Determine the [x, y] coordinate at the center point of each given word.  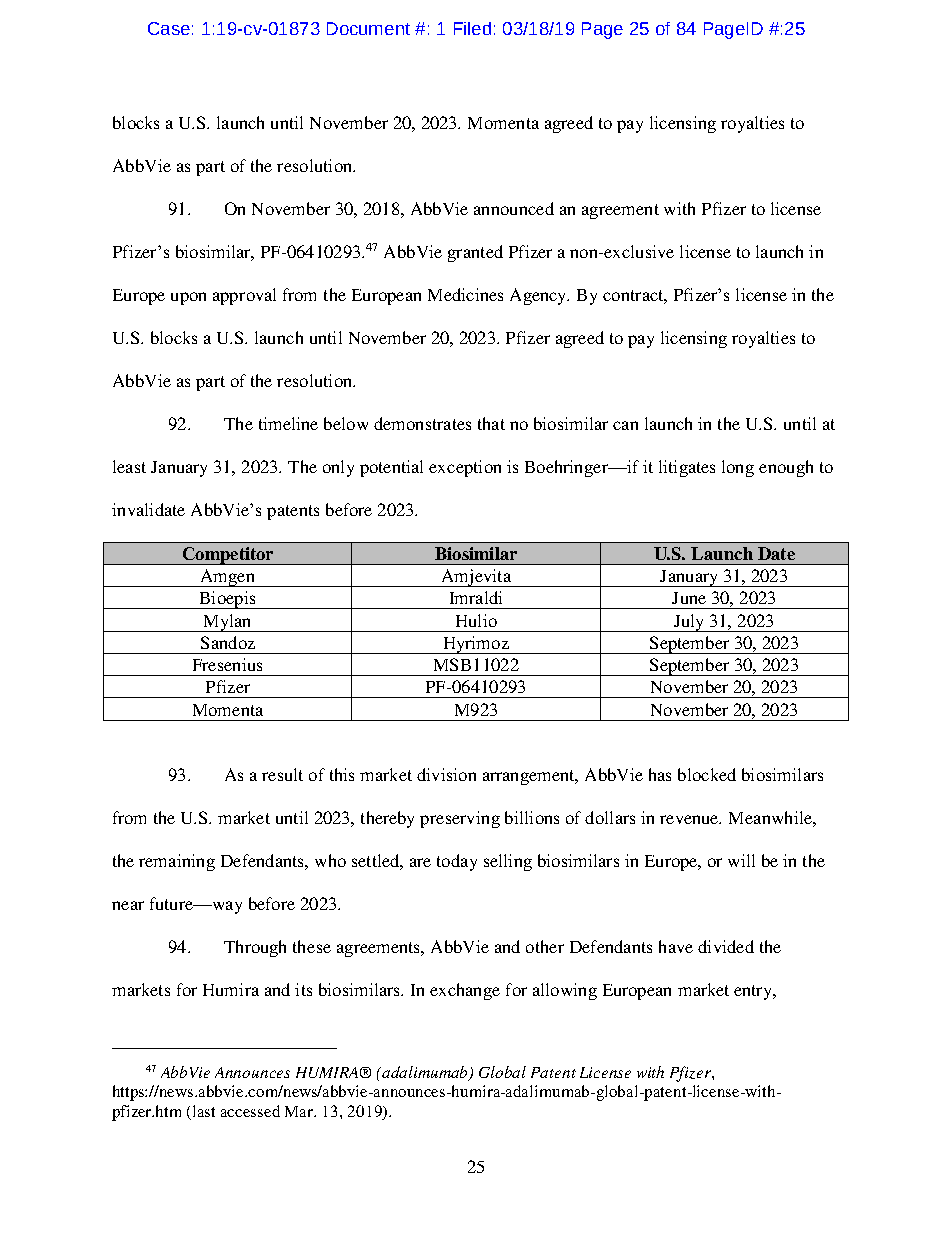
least [129, 466]
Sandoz [228, 642]
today [457, 862]
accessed [250, 1111]
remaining [177, 862]
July [689, 623]
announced [514, 208]
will [741, 860]
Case [169, 28]
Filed [472, 28]
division [446, 774]
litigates [687, 468]
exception [465, 468]
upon [188, 298]
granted [475, 253]
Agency [539, 296]
